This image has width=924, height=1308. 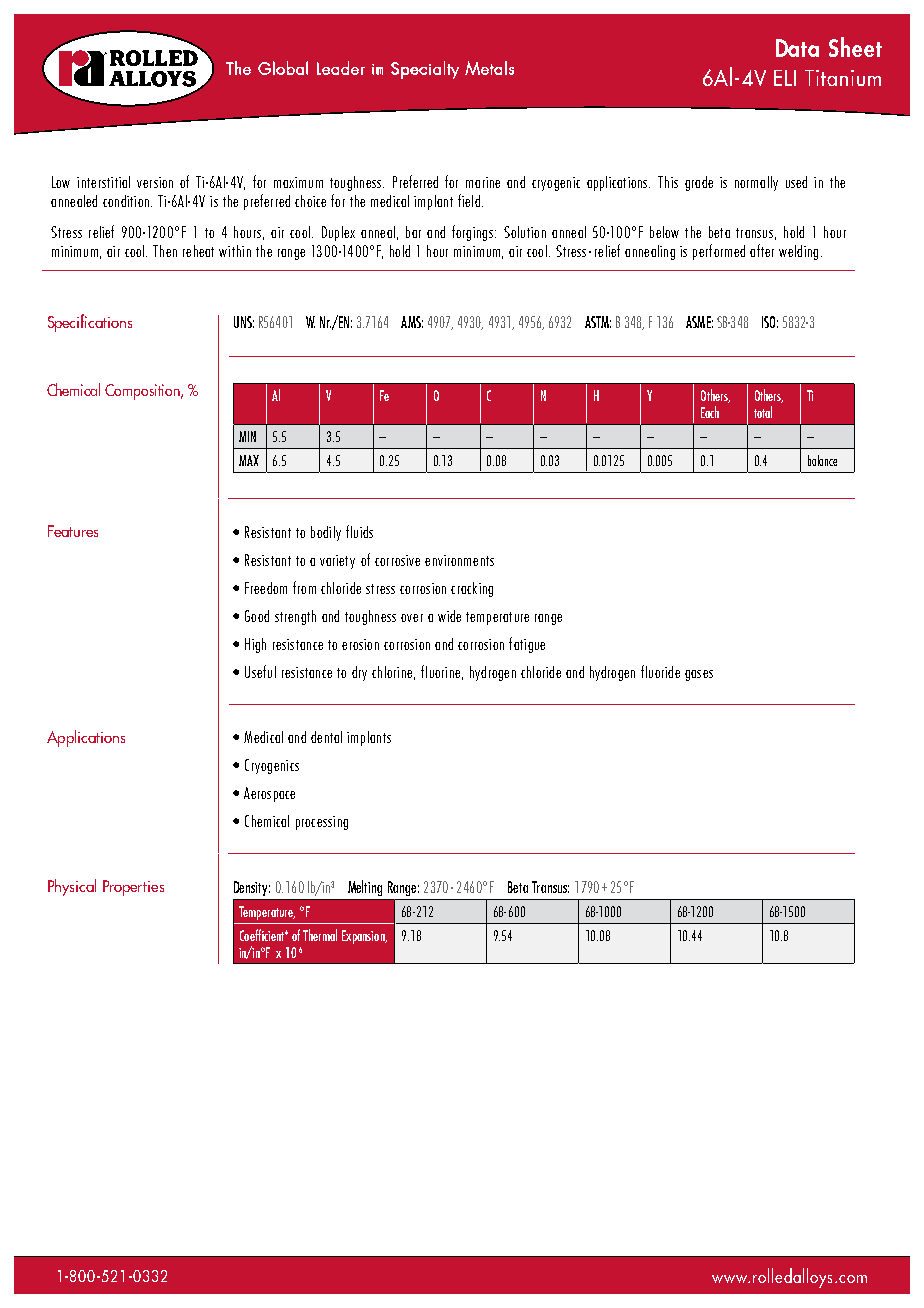 I want to click on Melting, so click(x=365, y=888).
